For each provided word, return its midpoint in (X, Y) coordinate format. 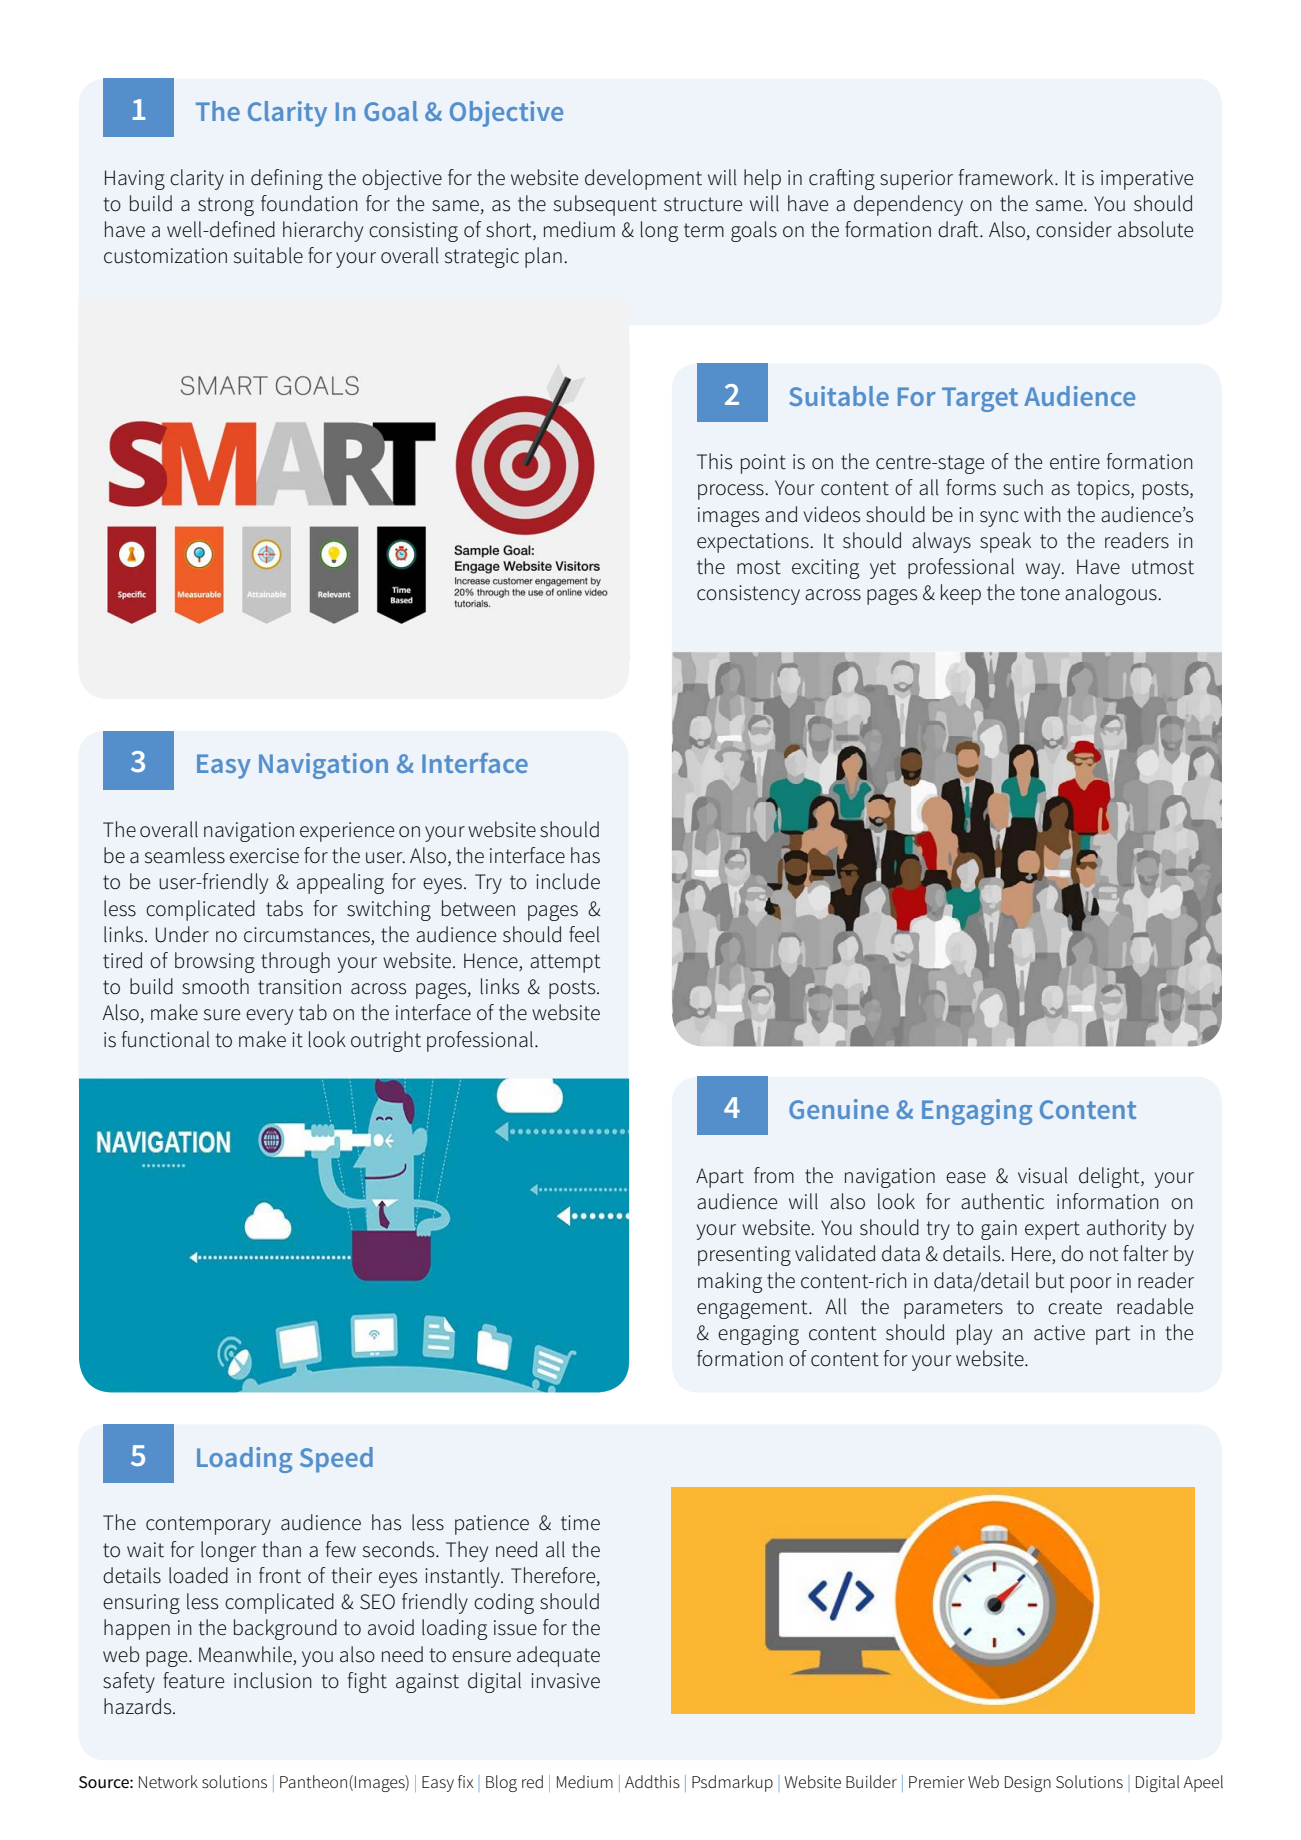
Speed (336, 1460)
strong (226, 206)
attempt (565, 963)
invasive (565, 1681)
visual (1043, 1175)
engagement (753, 1309)
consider (1074, 229)
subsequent (605, 205)
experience (347, 832)
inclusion (273, 1680)
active (1059, 1333)
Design (1028, 1784)
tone (1040, 593)
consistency (748, 595)
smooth (215, 986)
